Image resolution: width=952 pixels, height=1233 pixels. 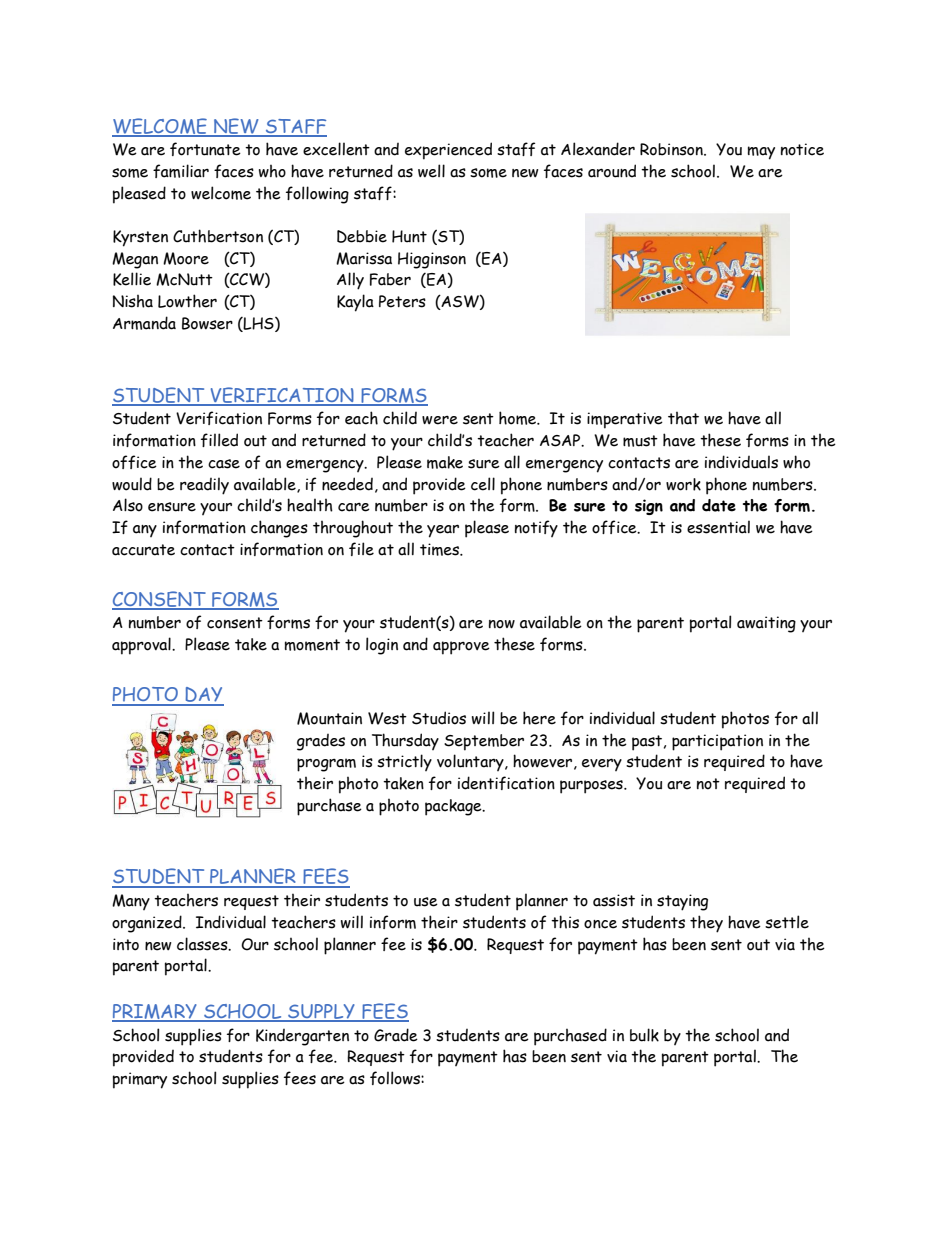 What do you see at coordinates (445, 462) in the image?
I see `make` at bounding box center [445, 462].
